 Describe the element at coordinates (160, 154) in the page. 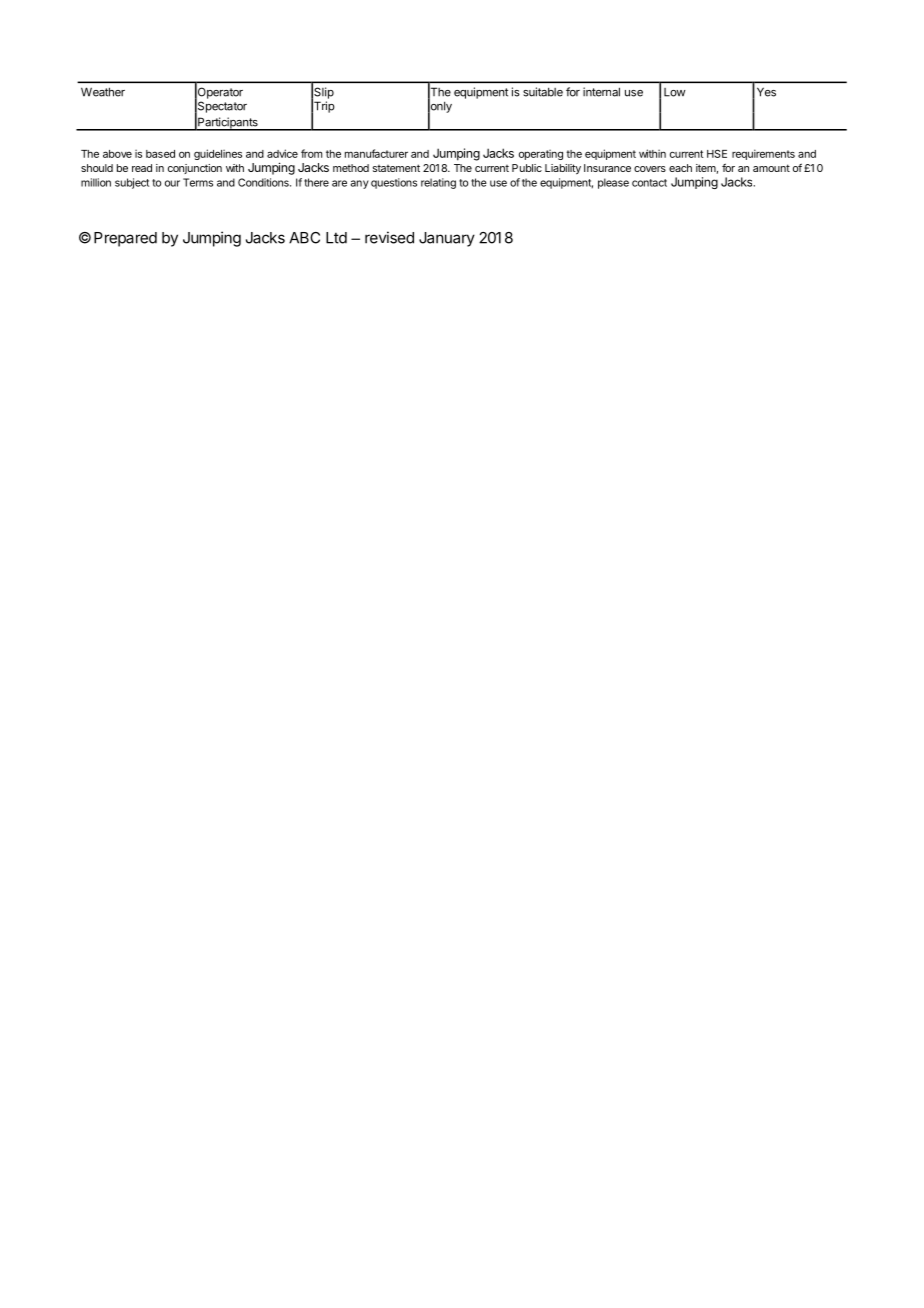

I see `based` at that location.
